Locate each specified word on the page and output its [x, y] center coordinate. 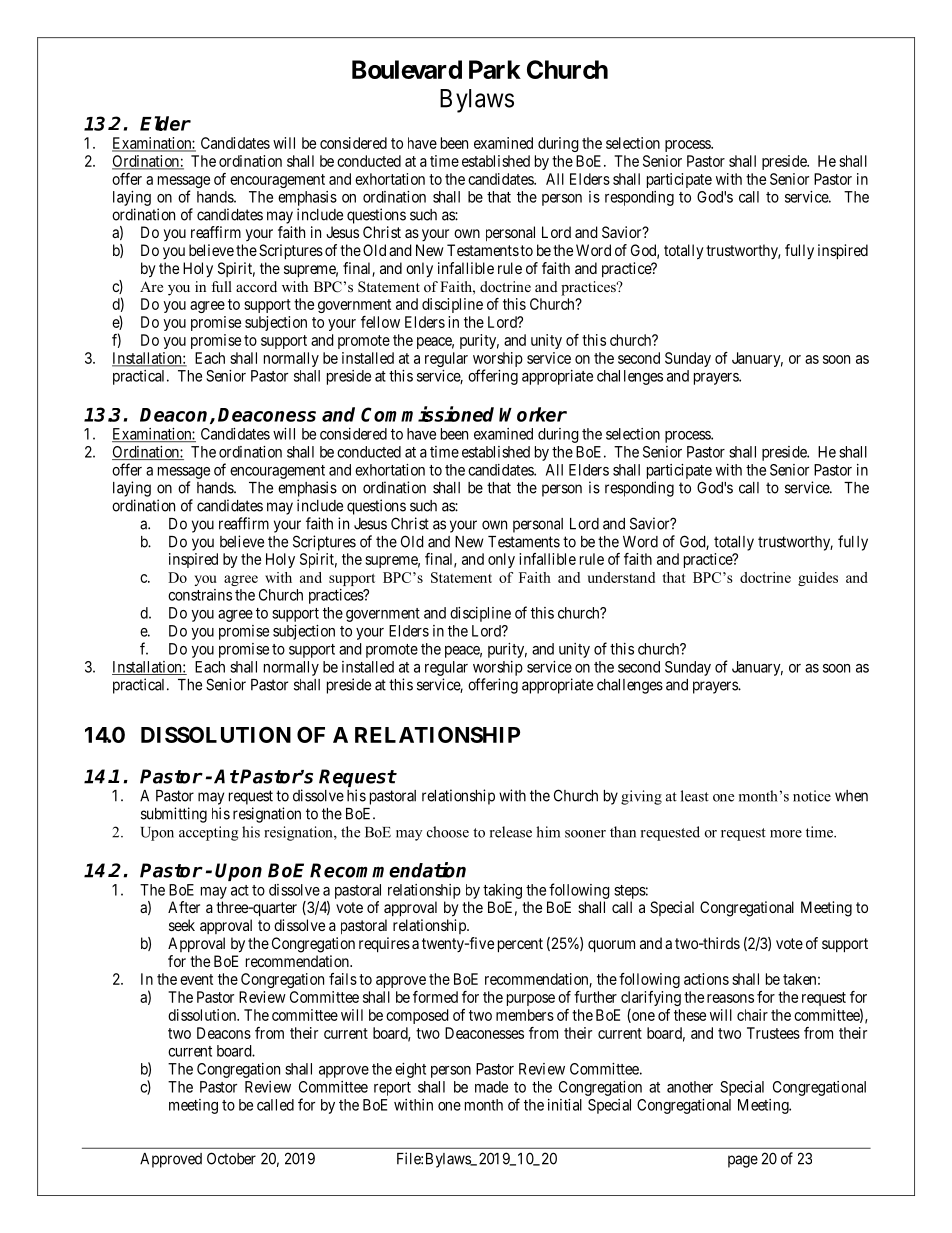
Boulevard [407, 69]
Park [495, 69]
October [231, 1158]
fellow [380, 322]
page [743, 1161]
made [491, 1087]
